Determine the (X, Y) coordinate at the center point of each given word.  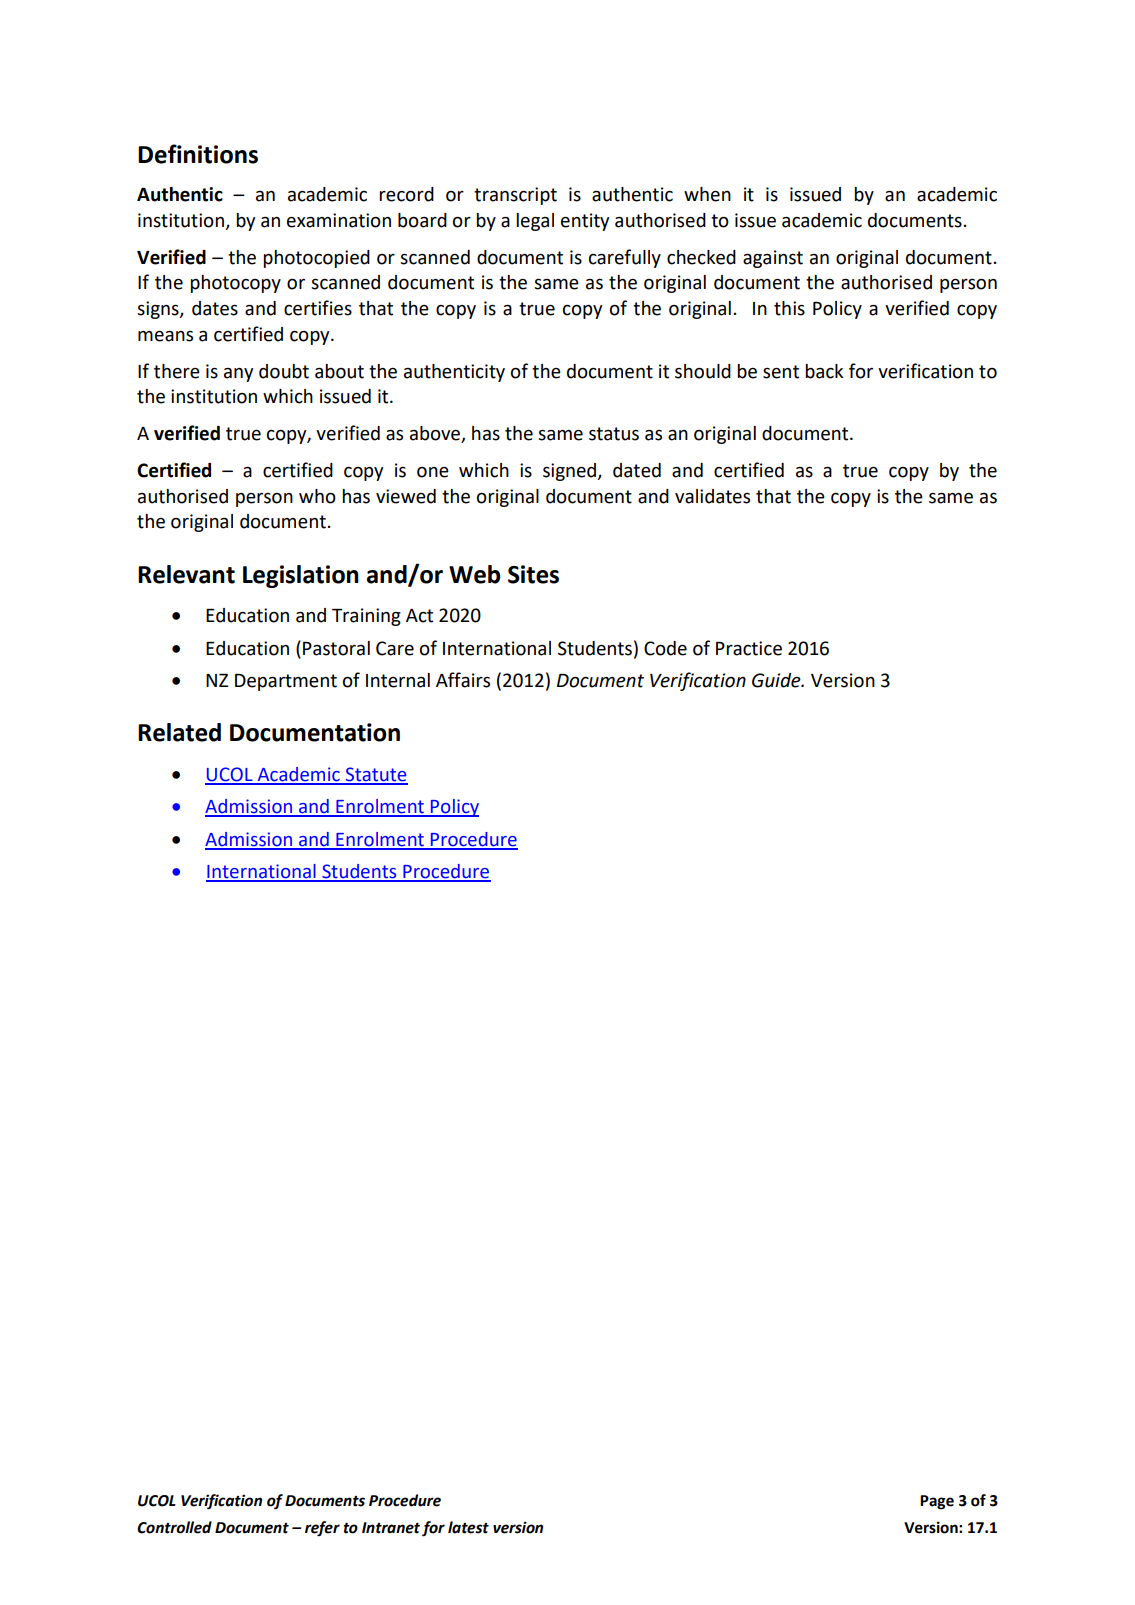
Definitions (198, 154)
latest (468, 1527)
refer (322, 1529)
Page (937, 1502)
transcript (515, 196)
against (773, 259)
